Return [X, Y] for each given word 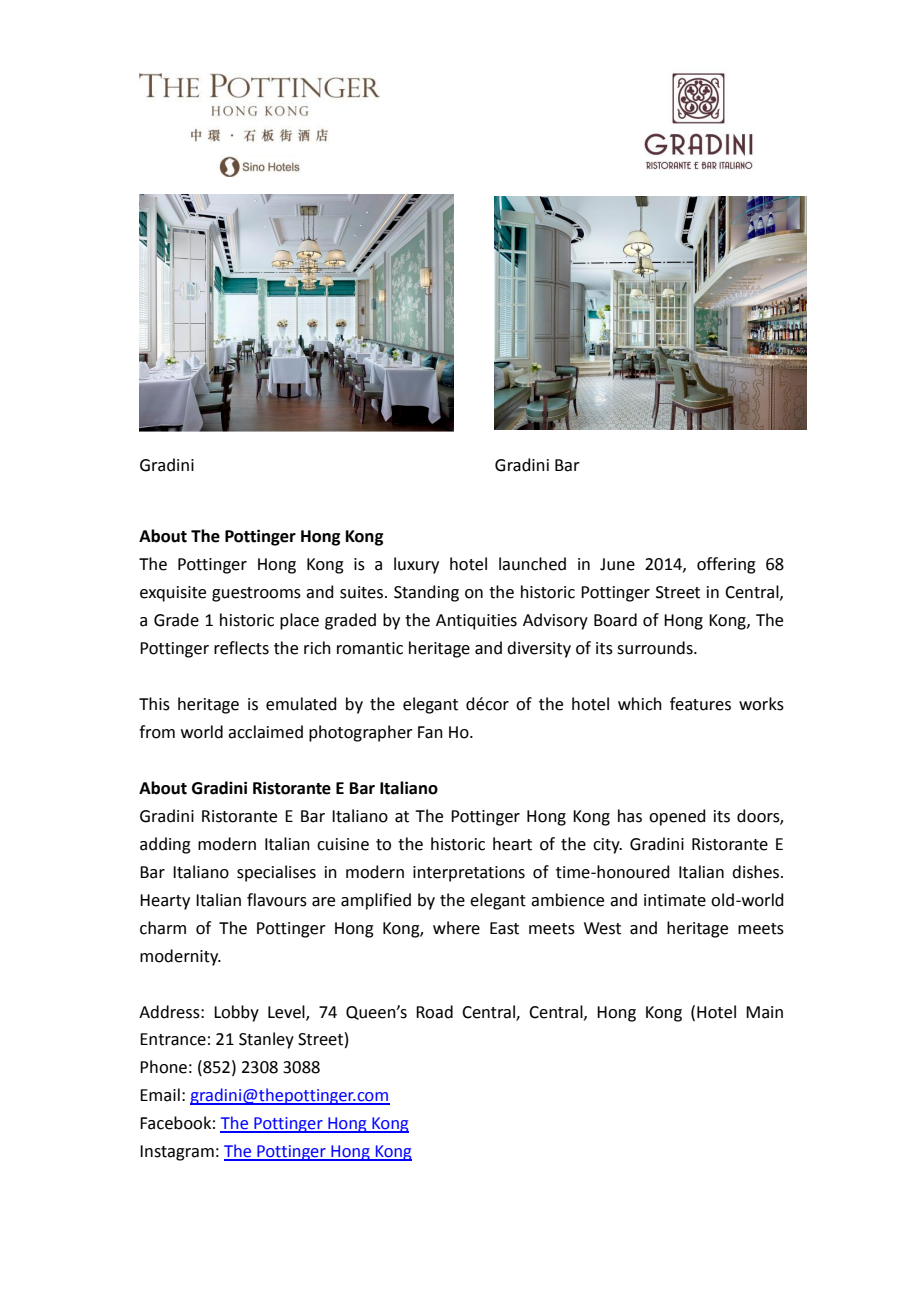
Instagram [177, 1153]
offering [726, 565]
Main [764, 1012]
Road [434, 1012]
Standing [426, 593]
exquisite [173, 594]
